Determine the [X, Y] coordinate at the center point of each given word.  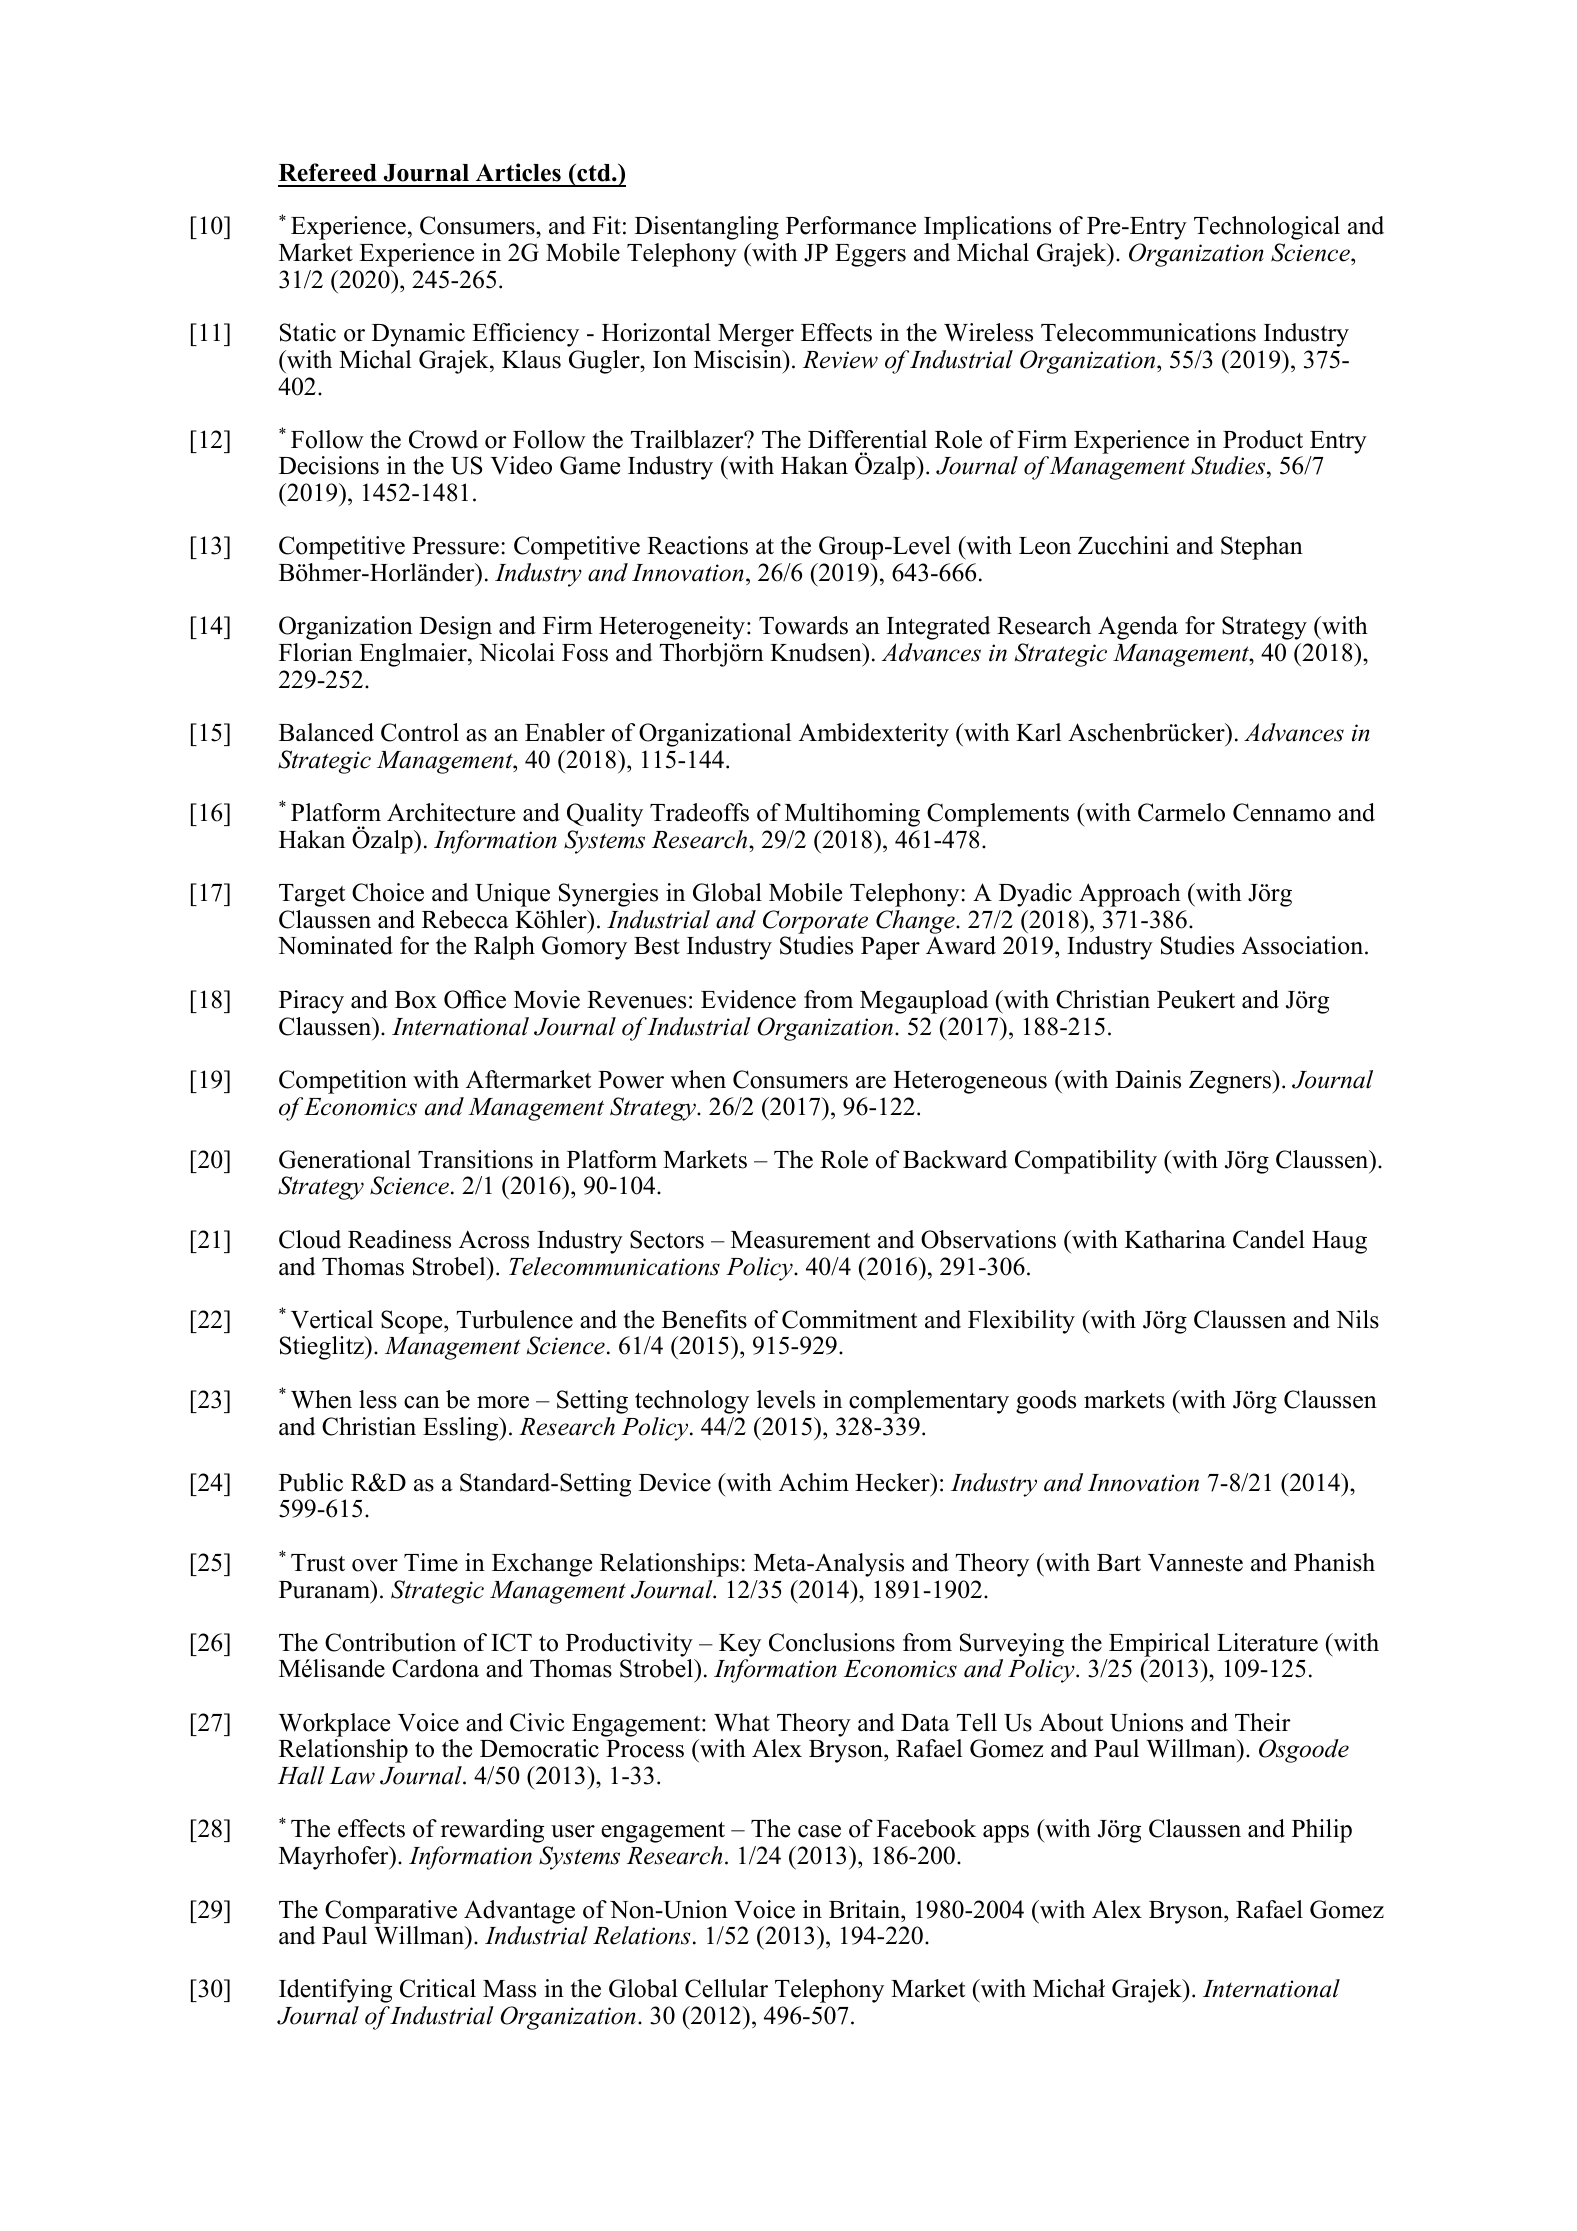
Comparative [391, 1912]
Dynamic [418, 335]
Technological [1267, 228]
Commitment [849, 1319]
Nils [1357, 1319]
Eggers [870, 255]
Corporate [815, 922]
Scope [413, 1322]
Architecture [451, 812]
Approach [1130, 895]
